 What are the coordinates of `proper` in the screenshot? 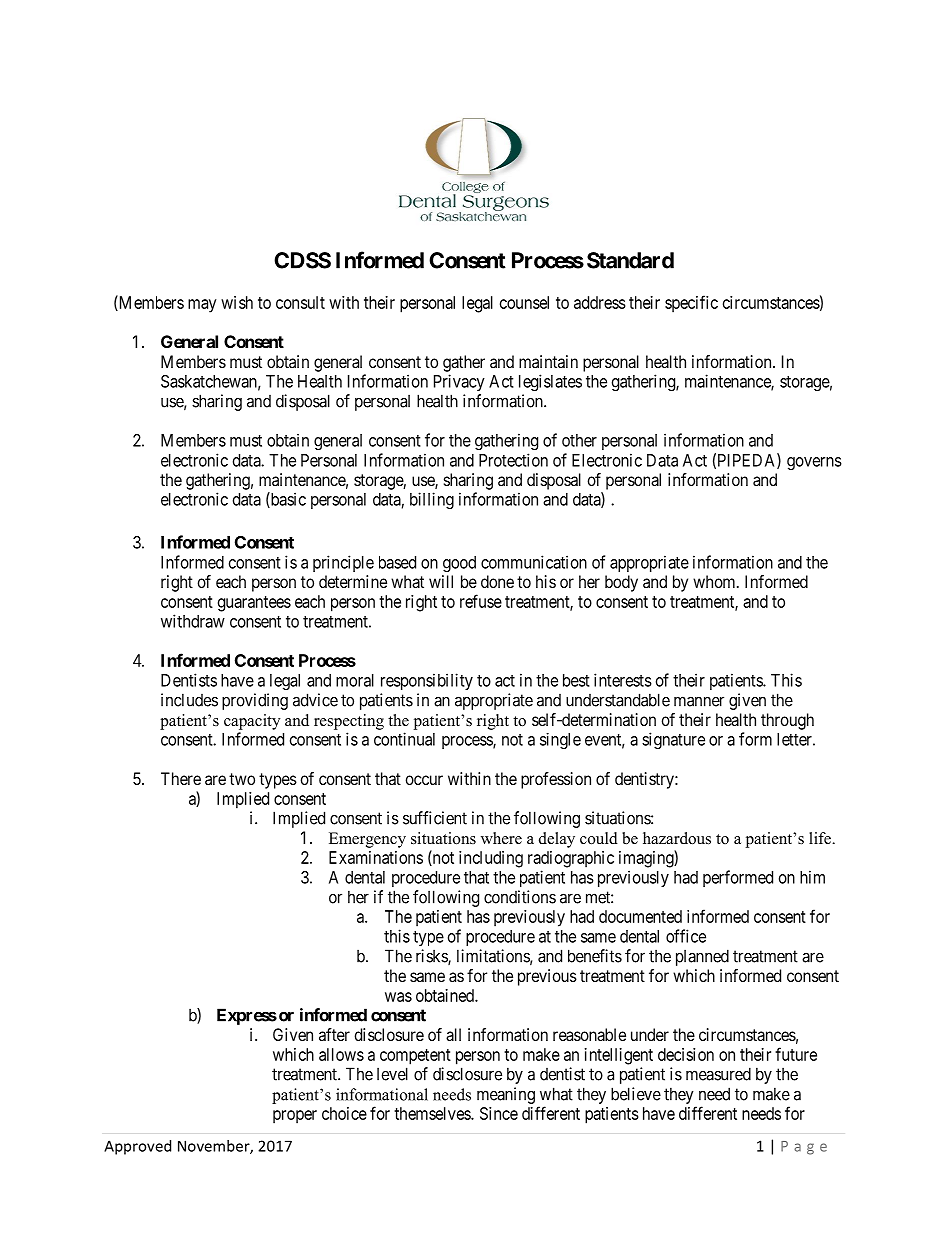 It's located at (295, 1117).
